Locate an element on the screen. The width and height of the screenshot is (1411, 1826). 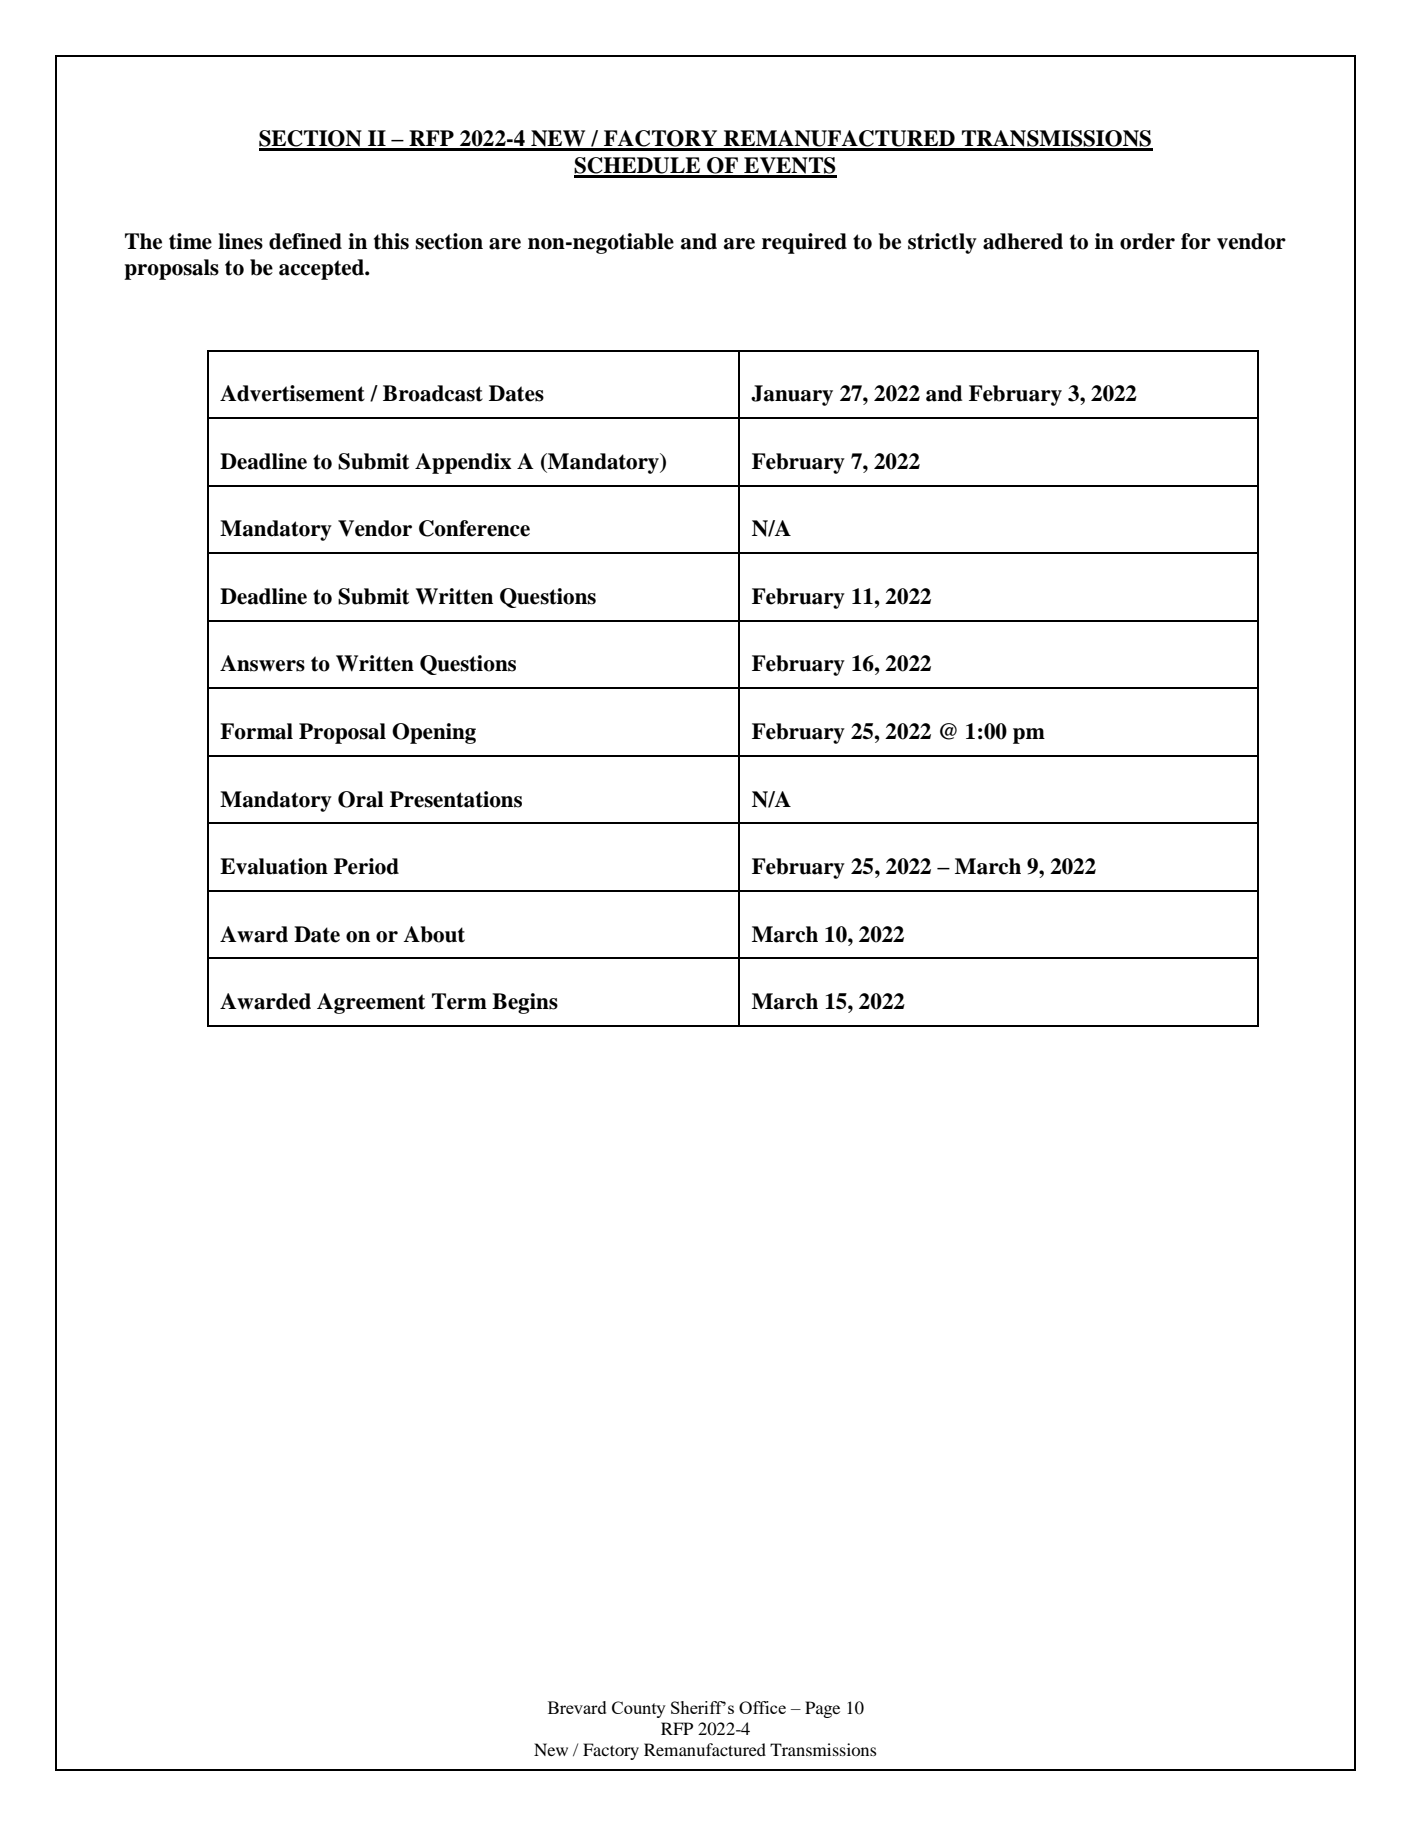
Brevard is located at coordinates (577, 1707).
